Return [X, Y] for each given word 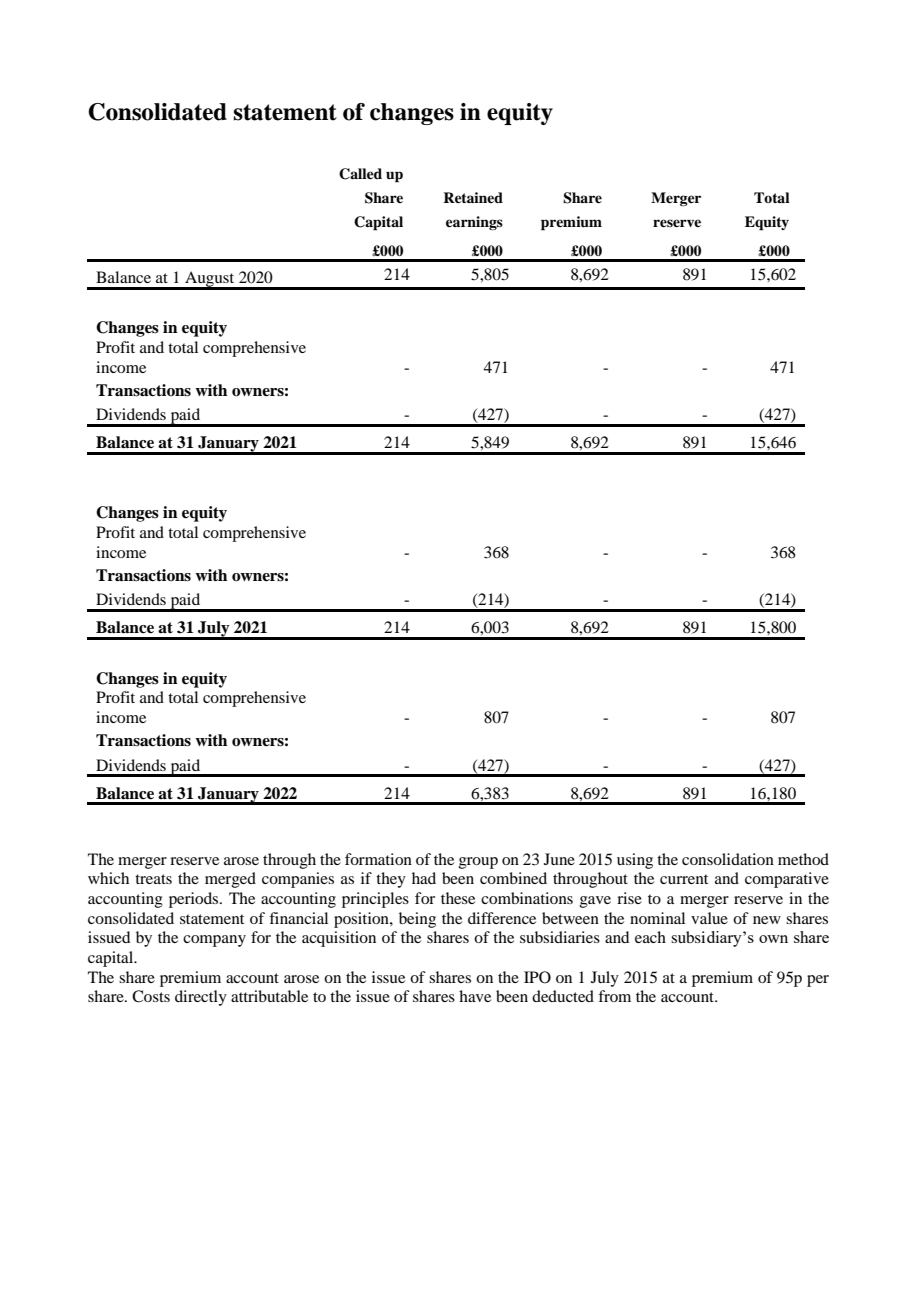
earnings [474, 223]
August [210, 280]
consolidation [728, 859]
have [475, 996]
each [650, 937]
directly [201, 998]
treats [153, 879]
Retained [473, 197]
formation [378, 859]
